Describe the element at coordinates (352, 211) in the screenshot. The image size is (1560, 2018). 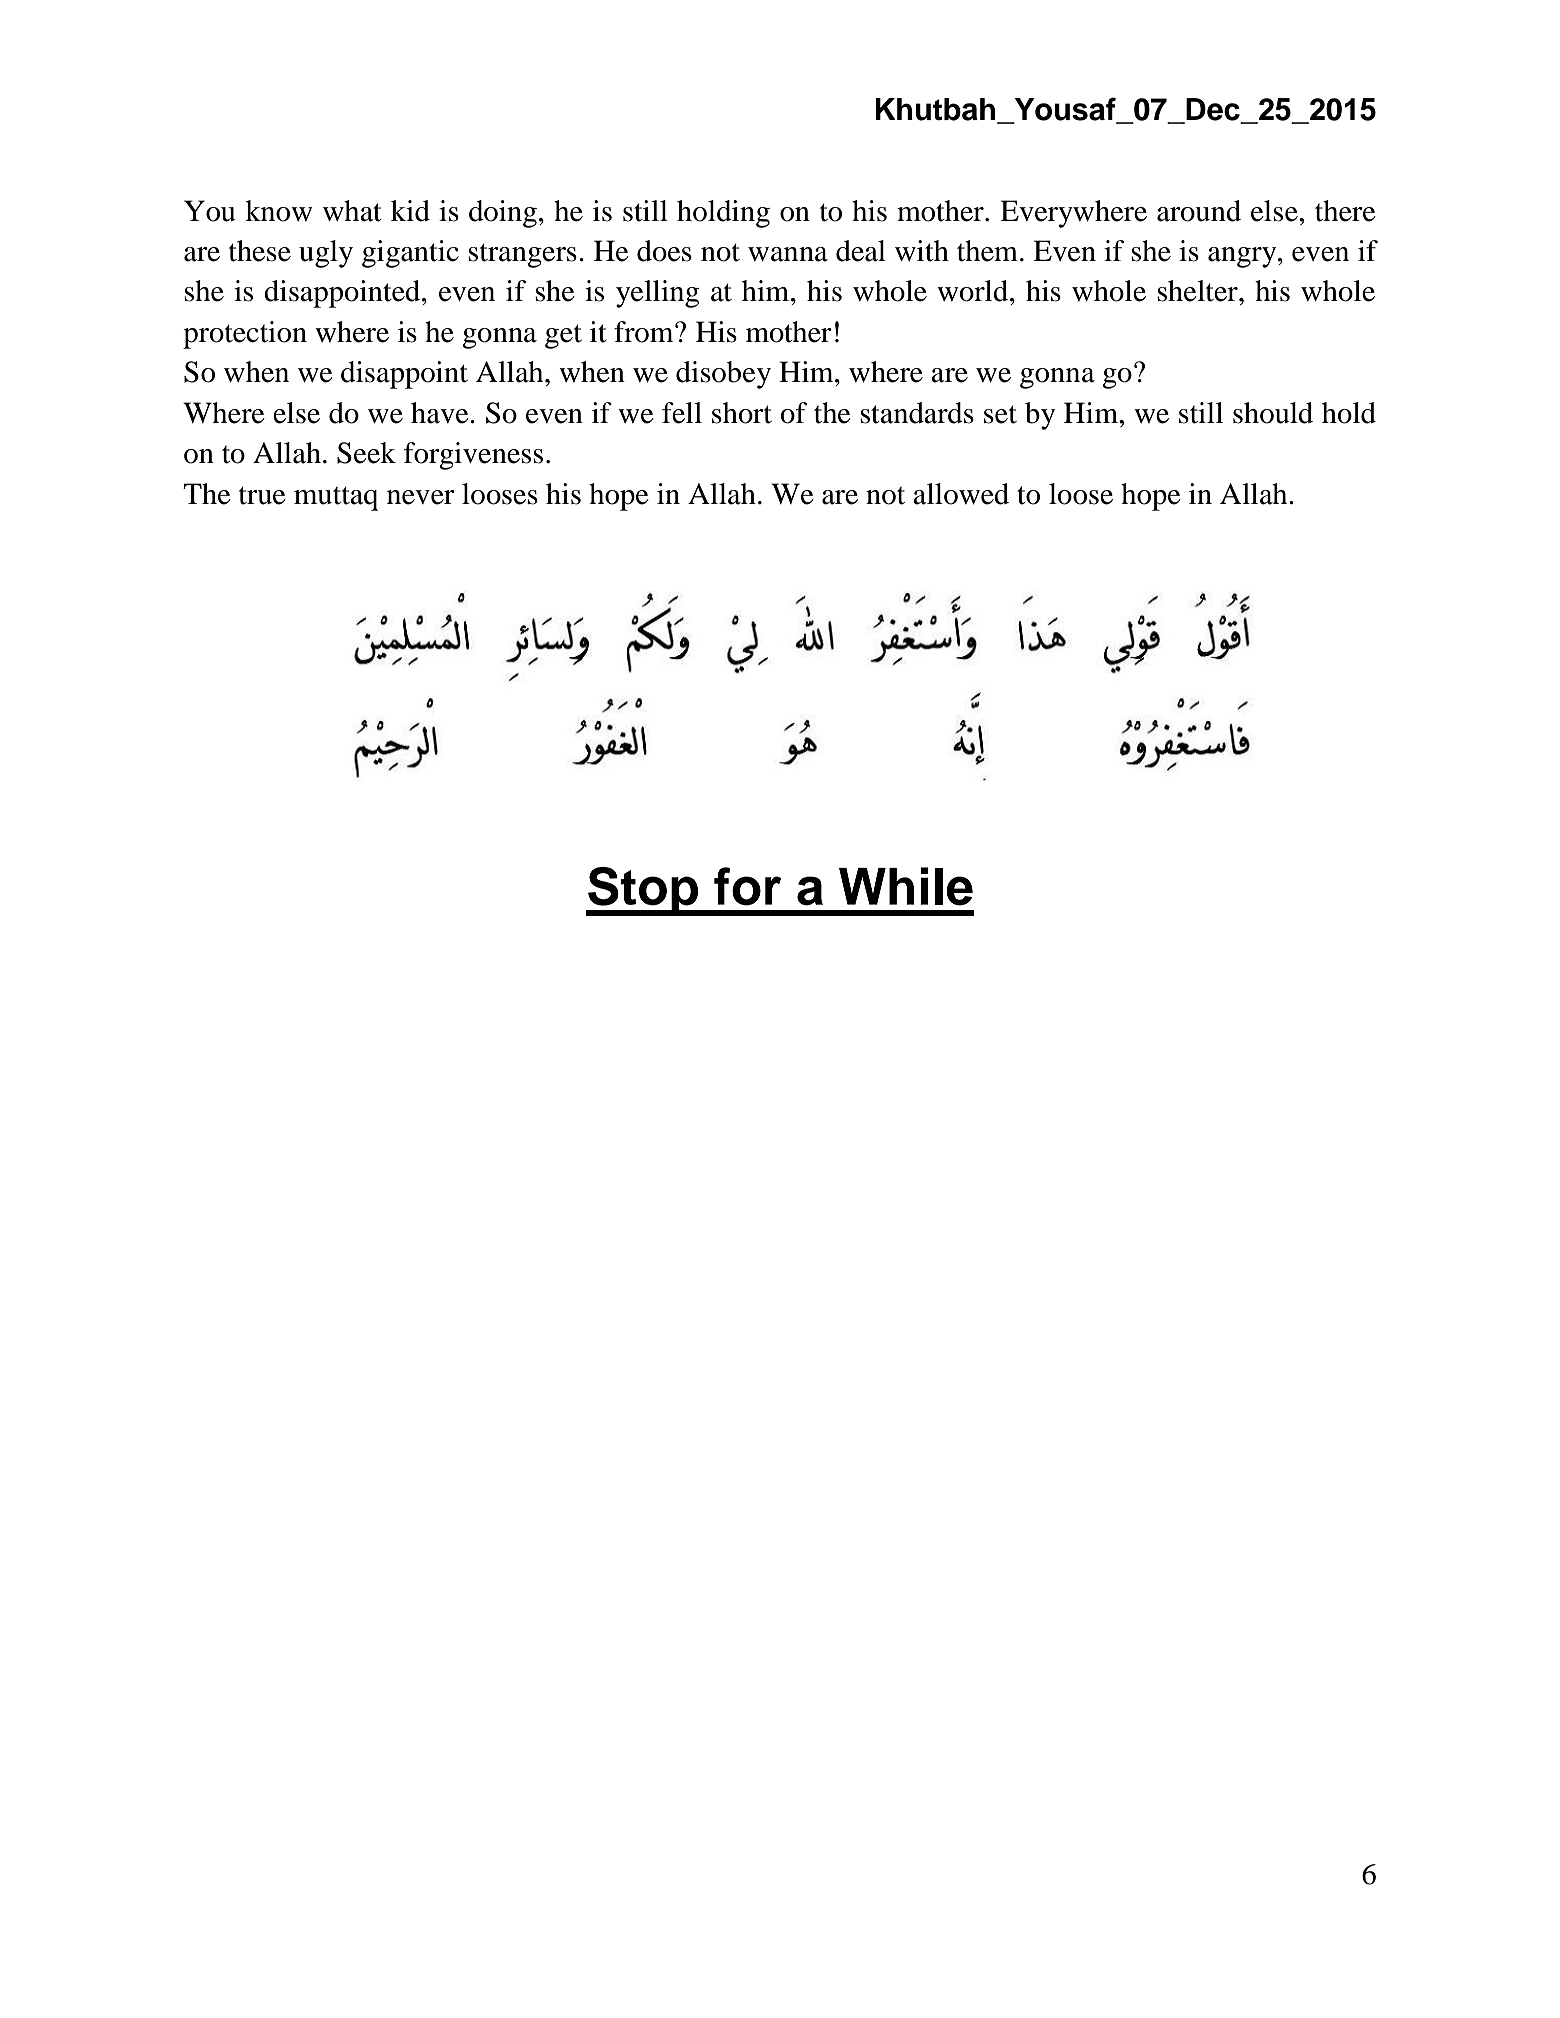
I see `what` at that location.
